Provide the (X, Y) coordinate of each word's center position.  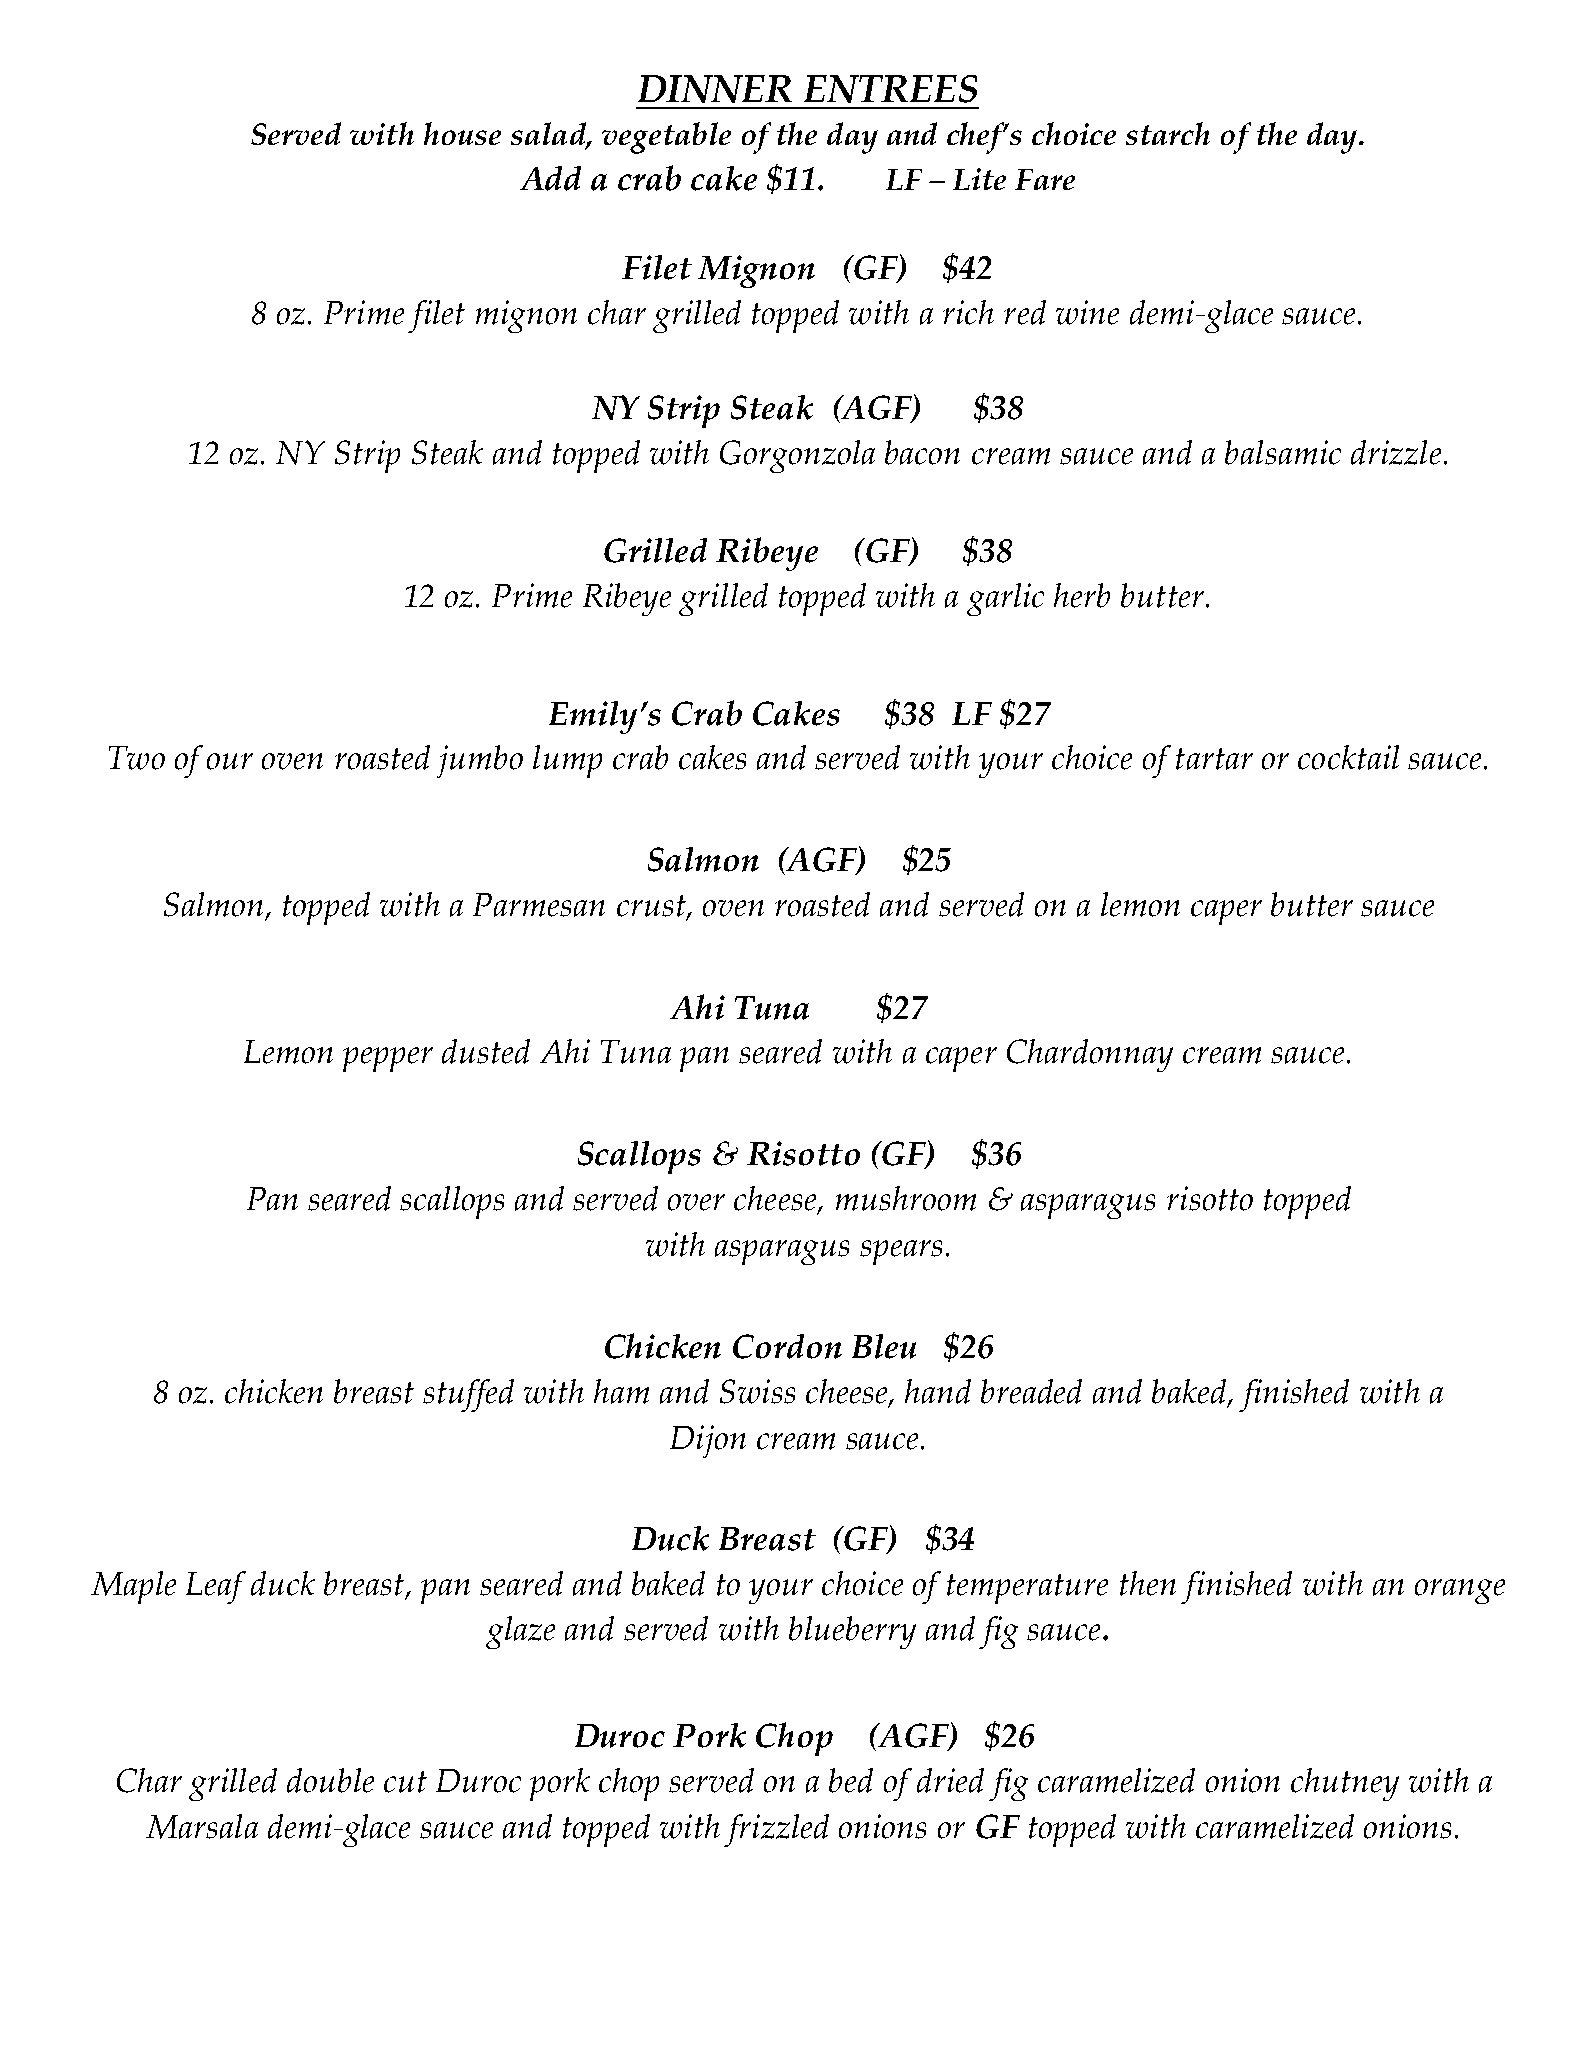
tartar (1214, 759)
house (462, 133)
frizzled (776, 1830)
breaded (1031, 1391)
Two (137, 758)
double (330, 1780)
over (696, 1202)
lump (567, 761)
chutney (1345, 1784)
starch (1168, 133)
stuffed (468, 1395)
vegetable (666, 138)
